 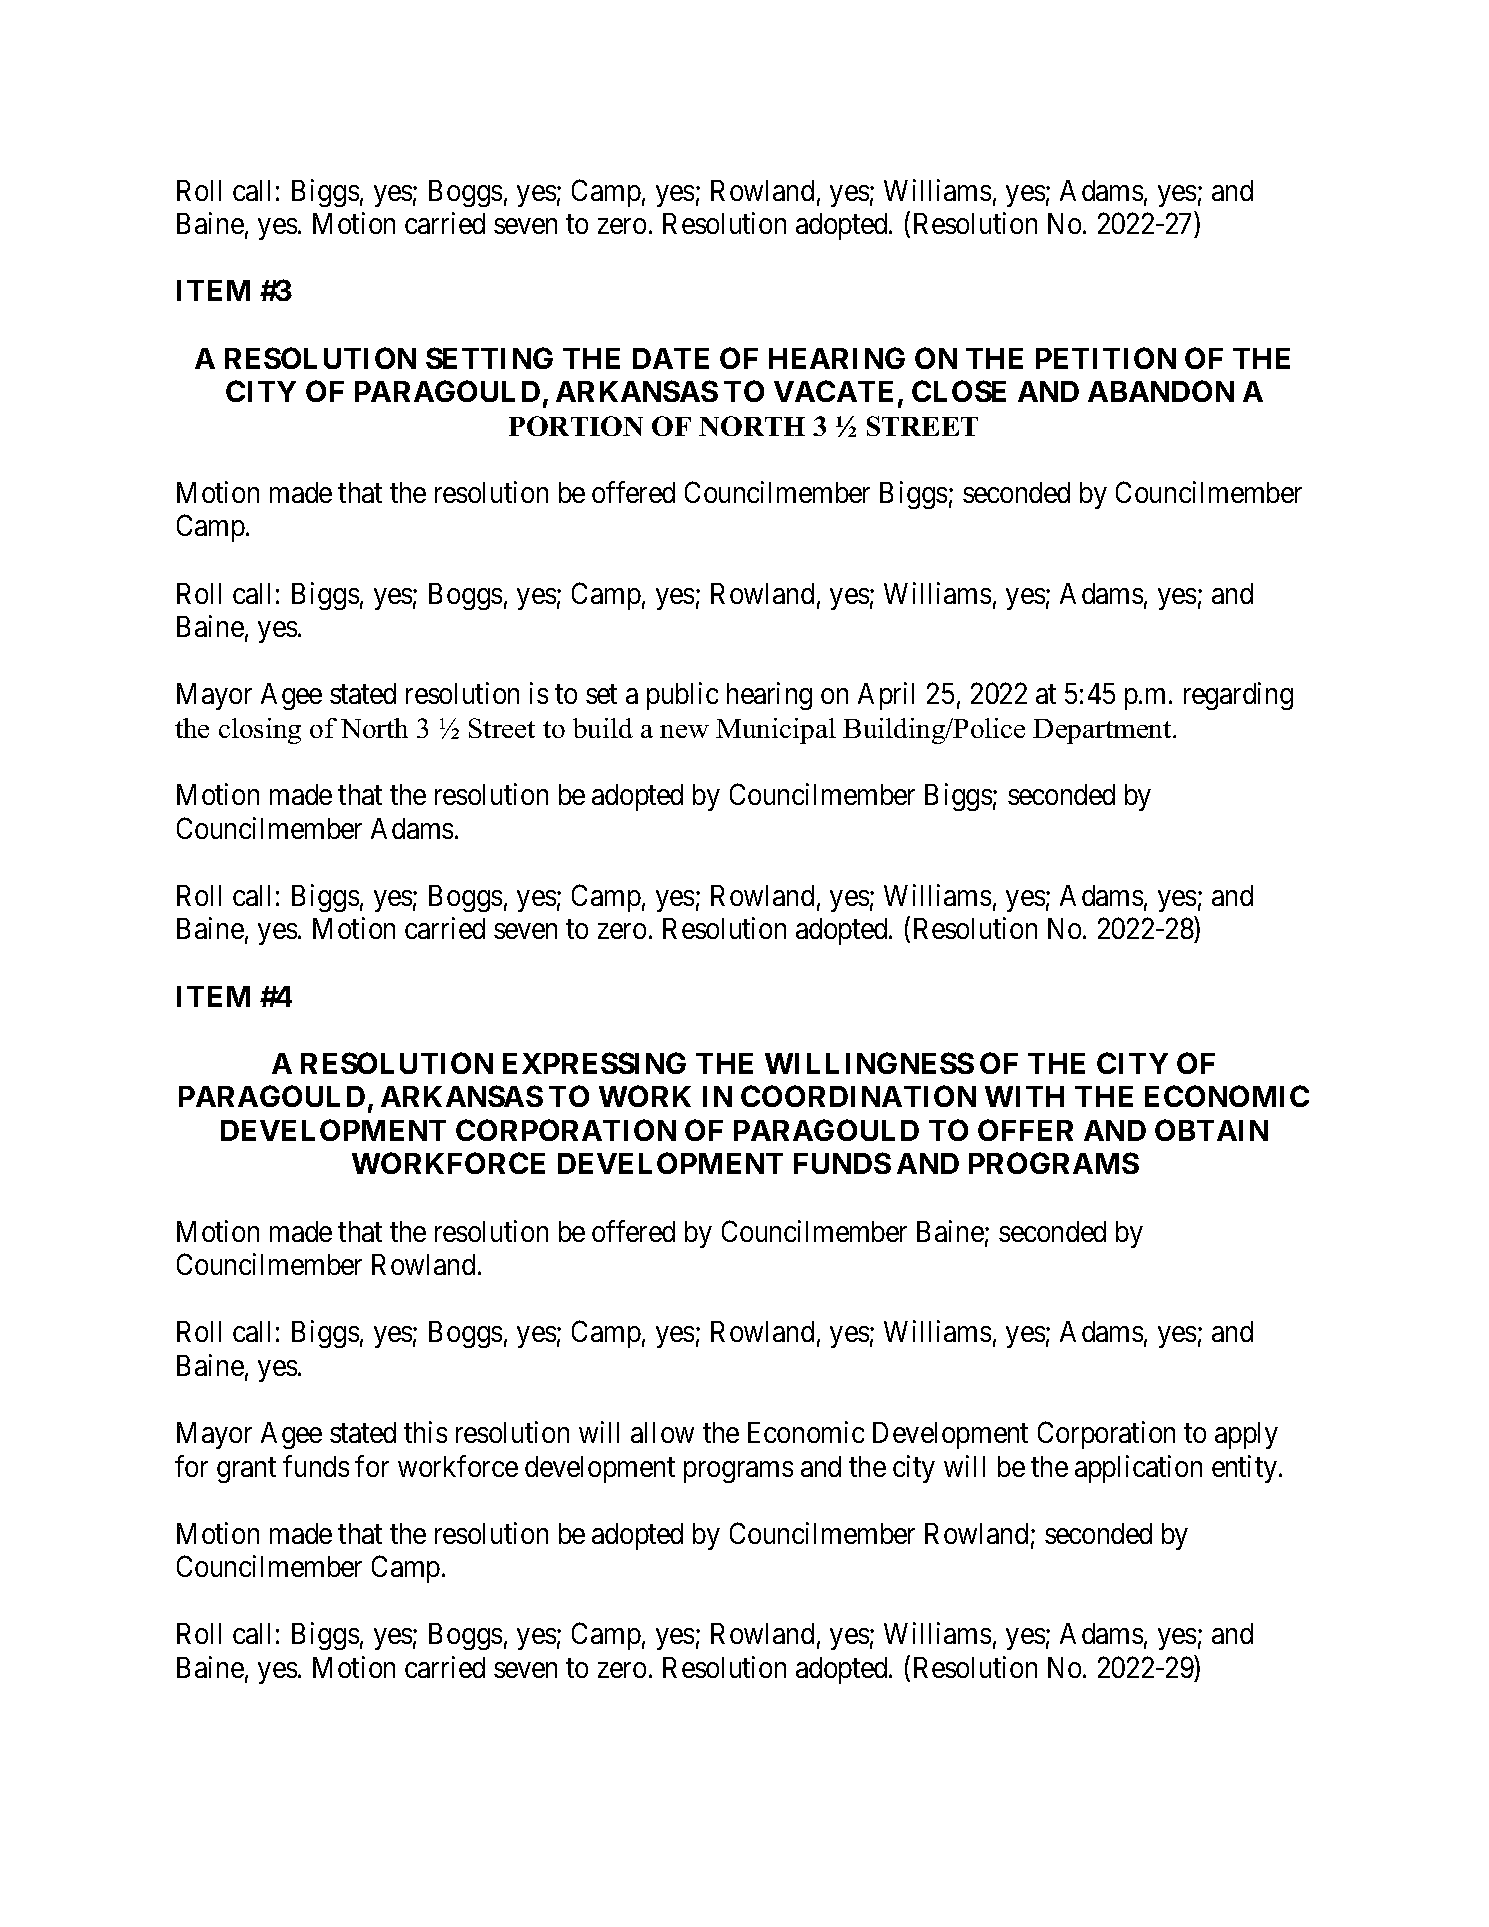 What do you see at coordinates (833, 391) in the document?
I see `VACATE` at bounding box center [833, 391].
